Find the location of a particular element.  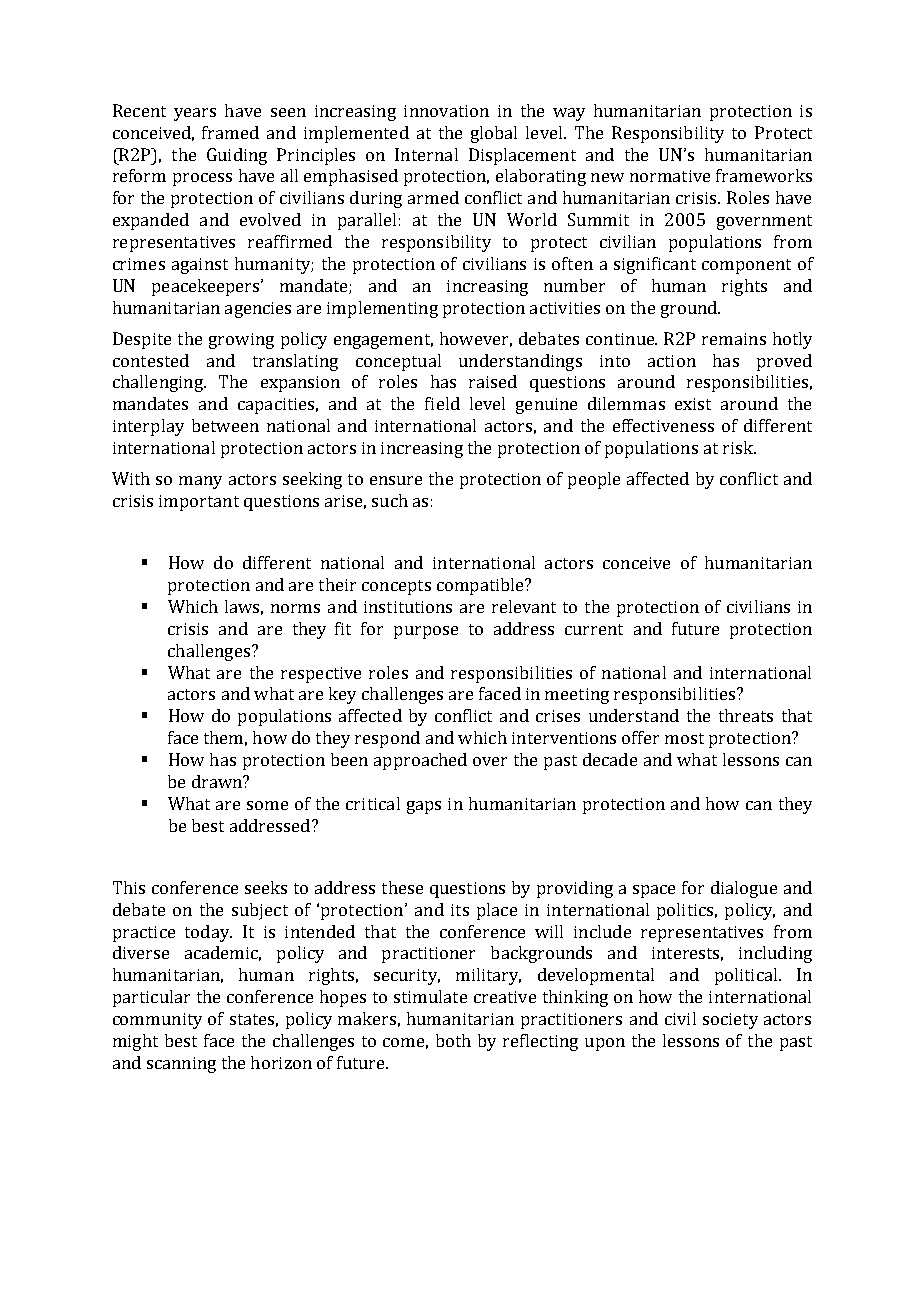

implementing is located at coordinates (382, 309).
